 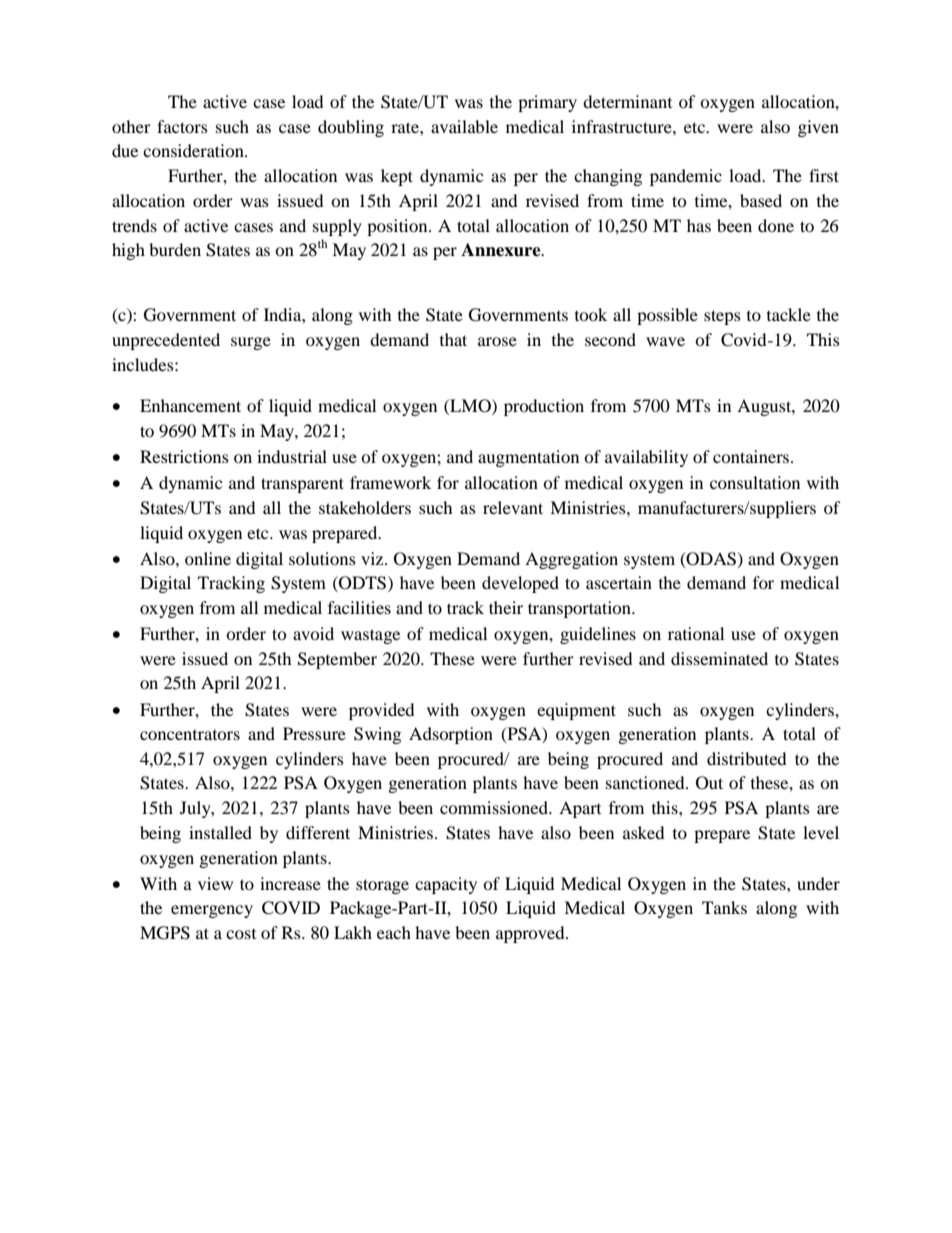 What do you see at coordinates (212, 911) in the image?
I see `emergency` at bounding box center [212, 911].
